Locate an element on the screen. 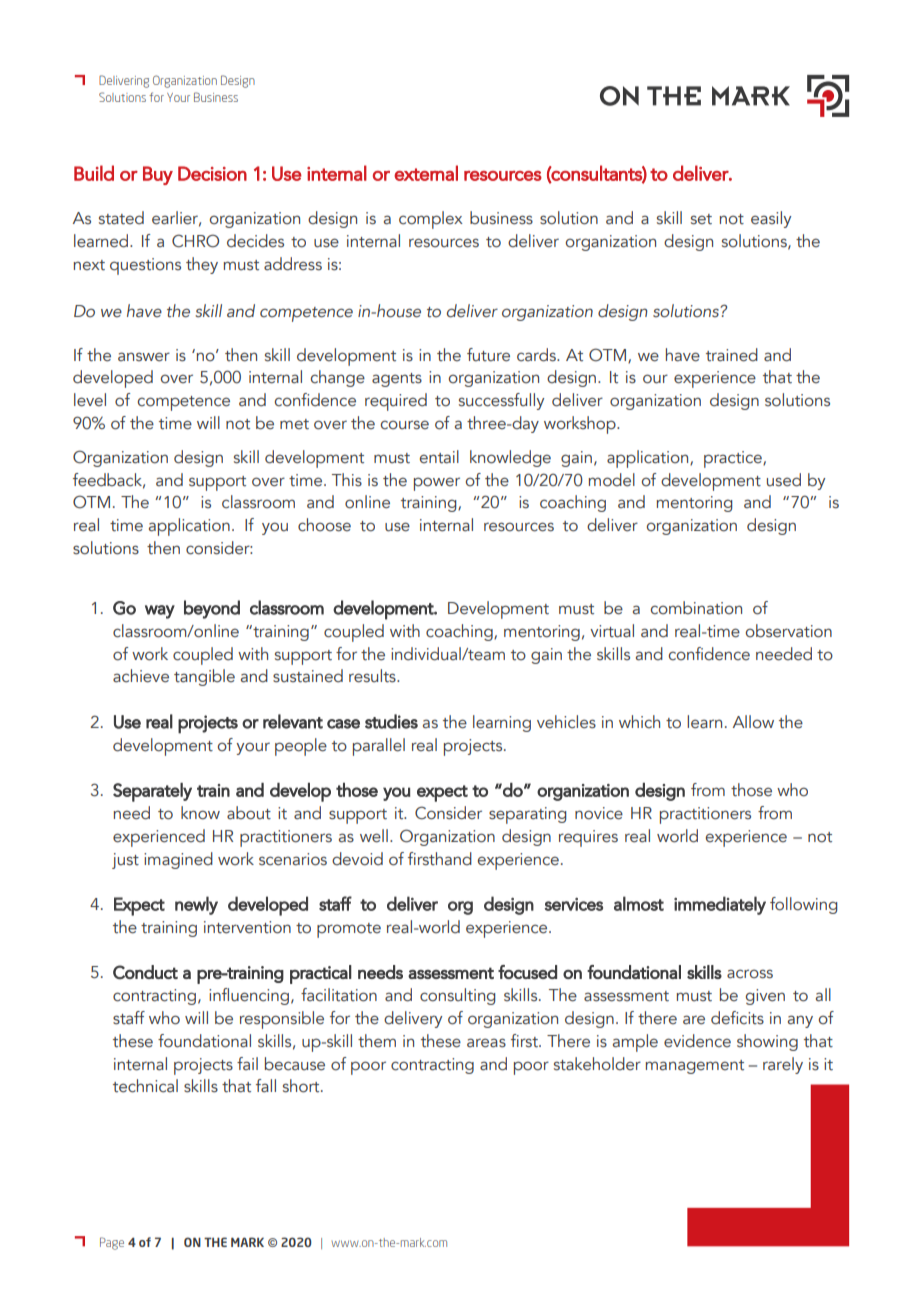  Allow is located at coordinates (753, 722).
